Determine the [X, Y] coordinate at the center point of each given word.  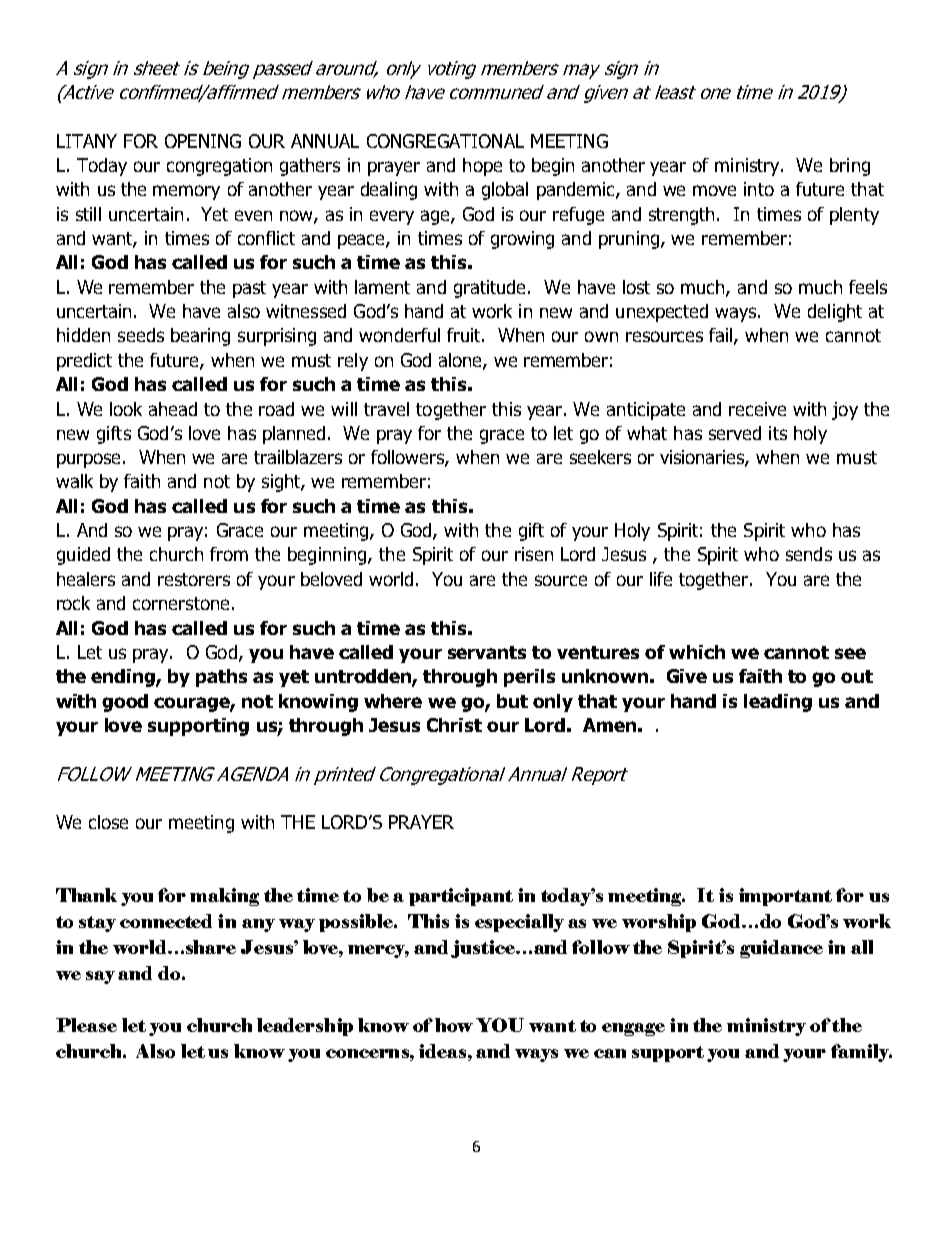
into [759, 189]
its [778, 433]
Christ [454, 725]
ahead [173, 409]
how [454, 1025]
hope [482, 167]
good [125, 703]
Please [86, 1025]
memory [186, 192]
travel [386, 409]
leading [778, 703]
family [861, 1053]
